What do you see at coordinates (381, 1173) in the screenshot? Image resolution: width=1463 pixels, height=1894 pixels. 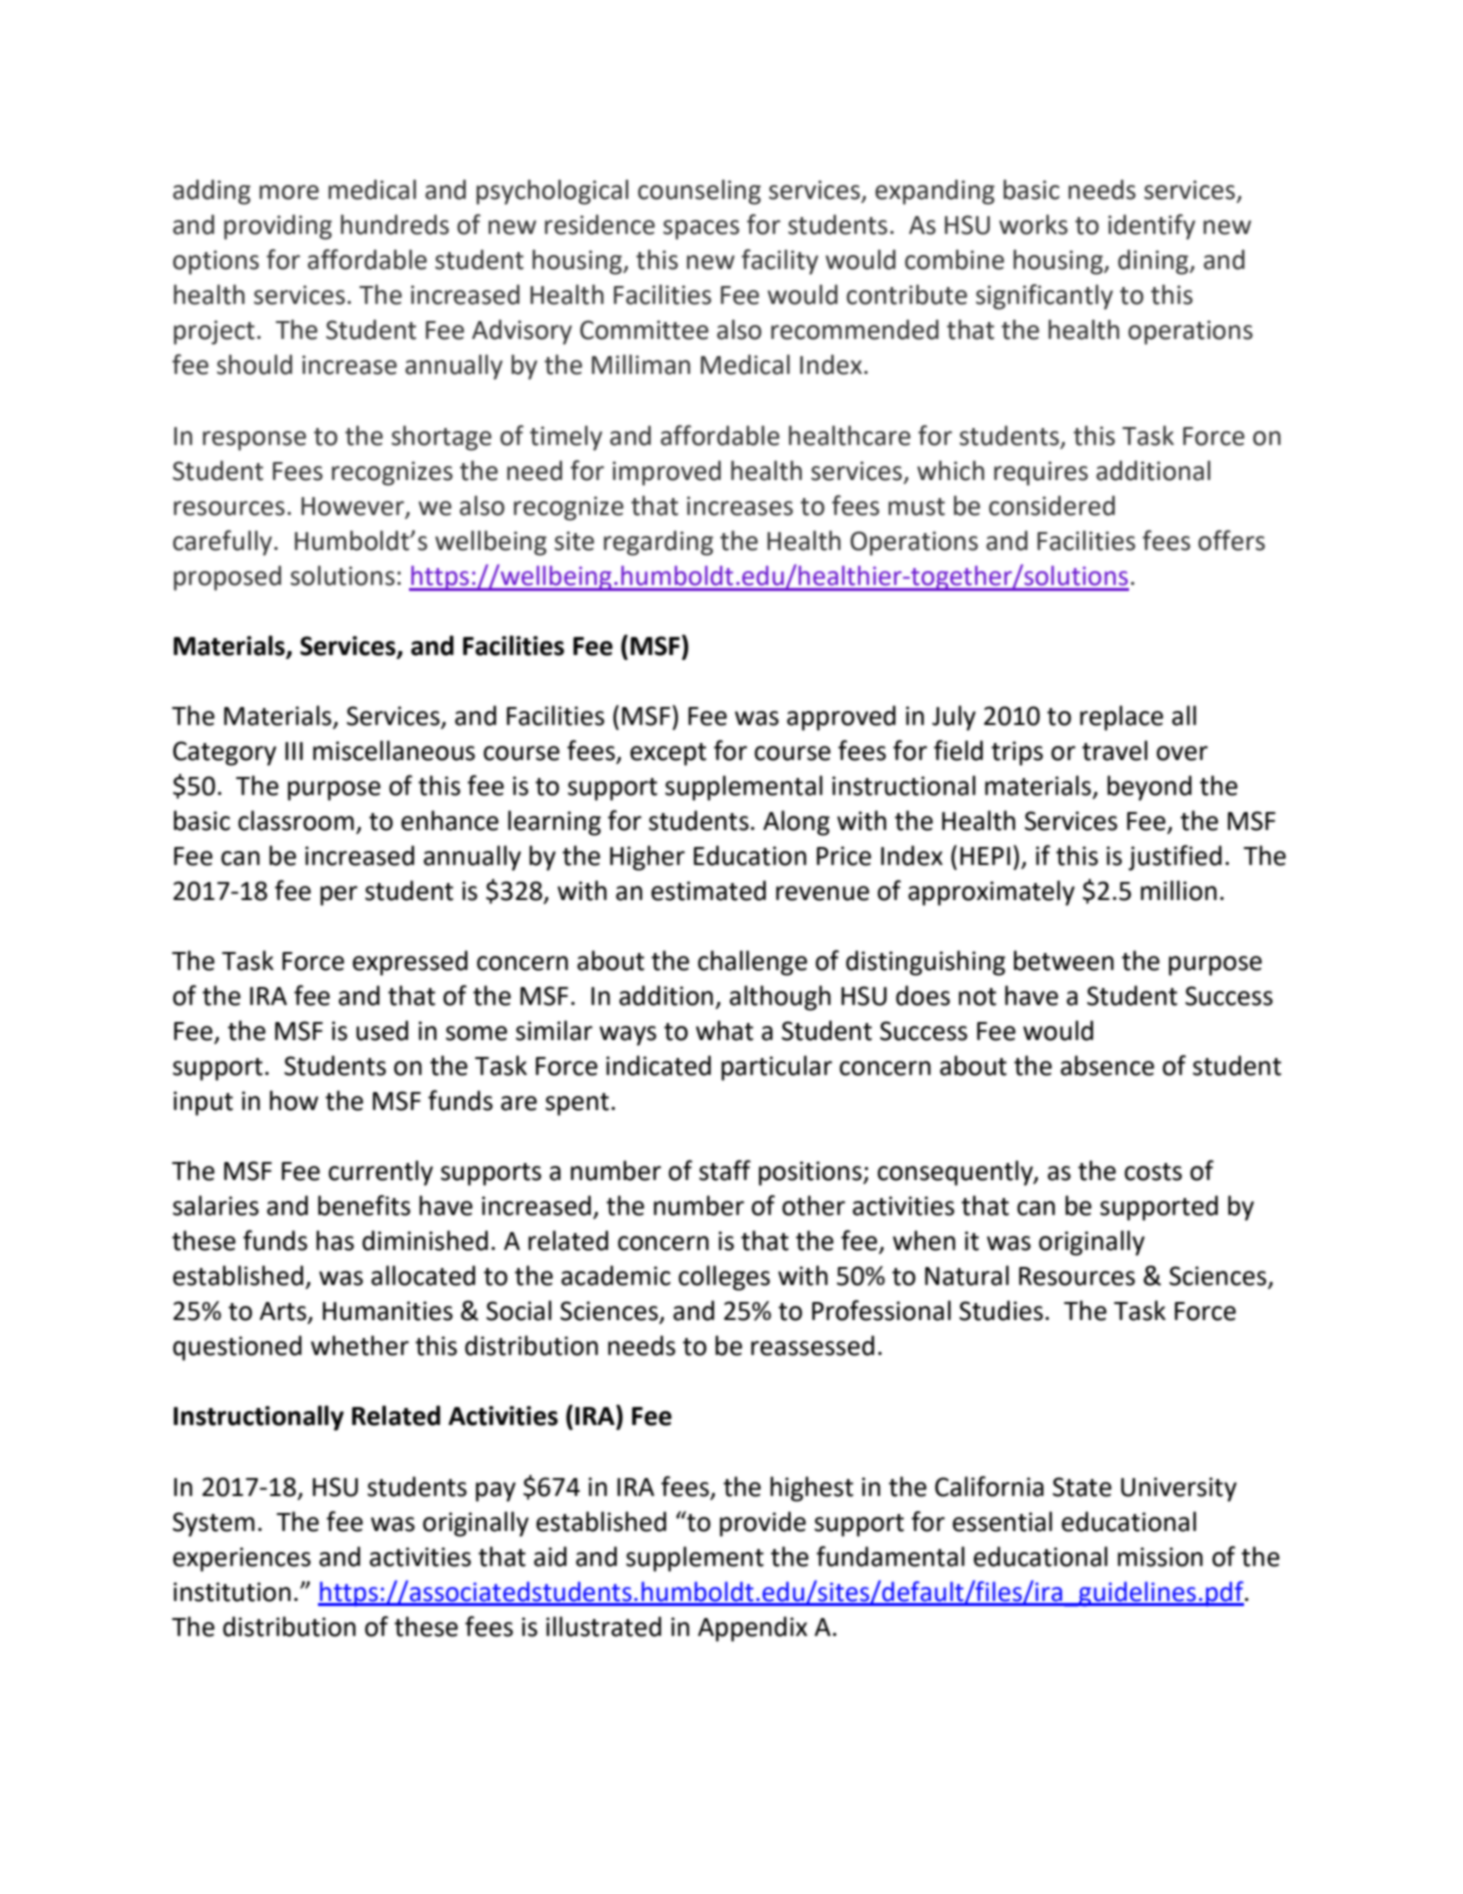 I see `currently` at bounding box center [381, 1173].
